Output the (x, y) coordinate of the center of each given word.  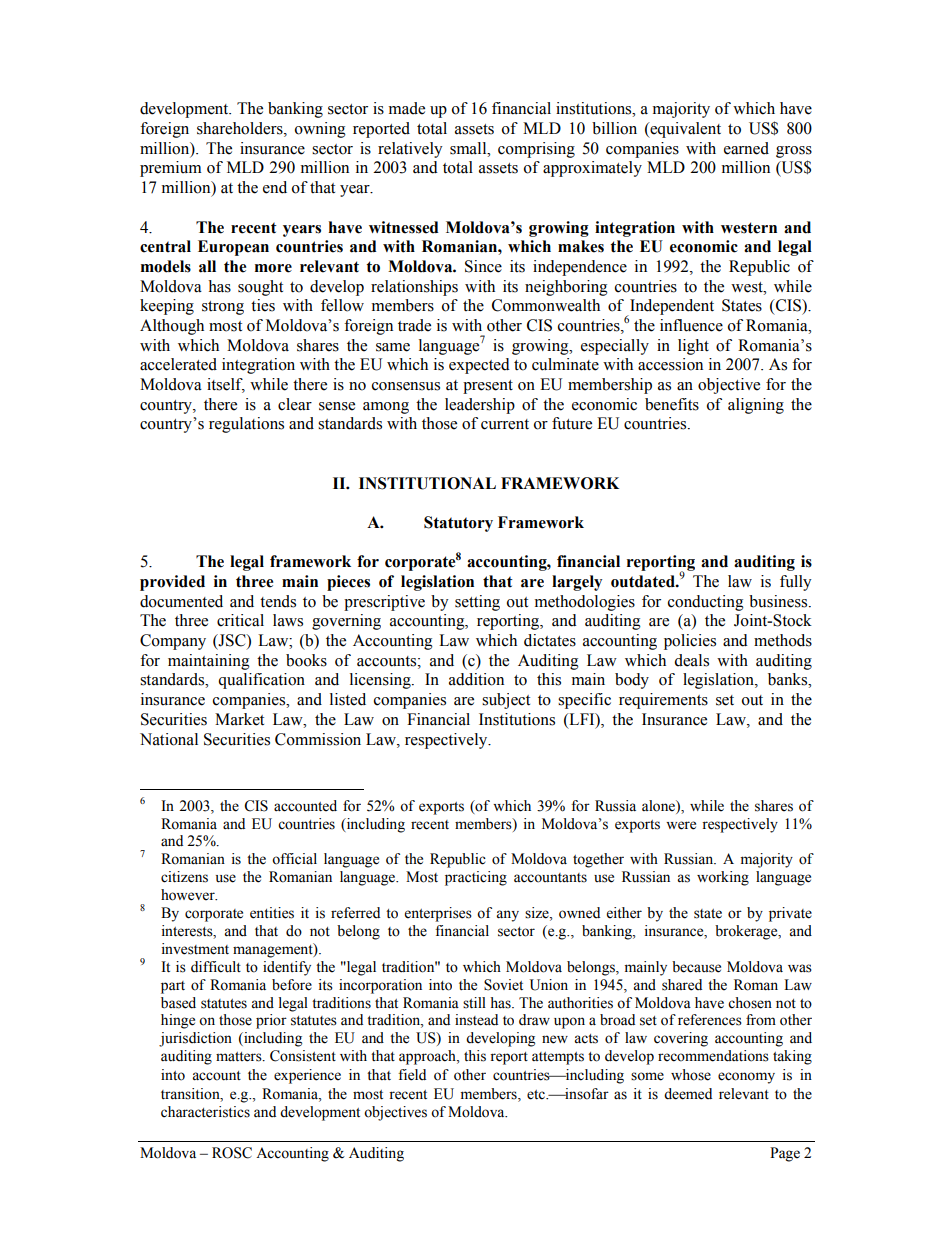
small (469, 148)
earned (746, 148)
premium (171, 169)
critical (240, 620)
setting (477, 603)
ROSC (232, 1153)
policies (690, 642)
